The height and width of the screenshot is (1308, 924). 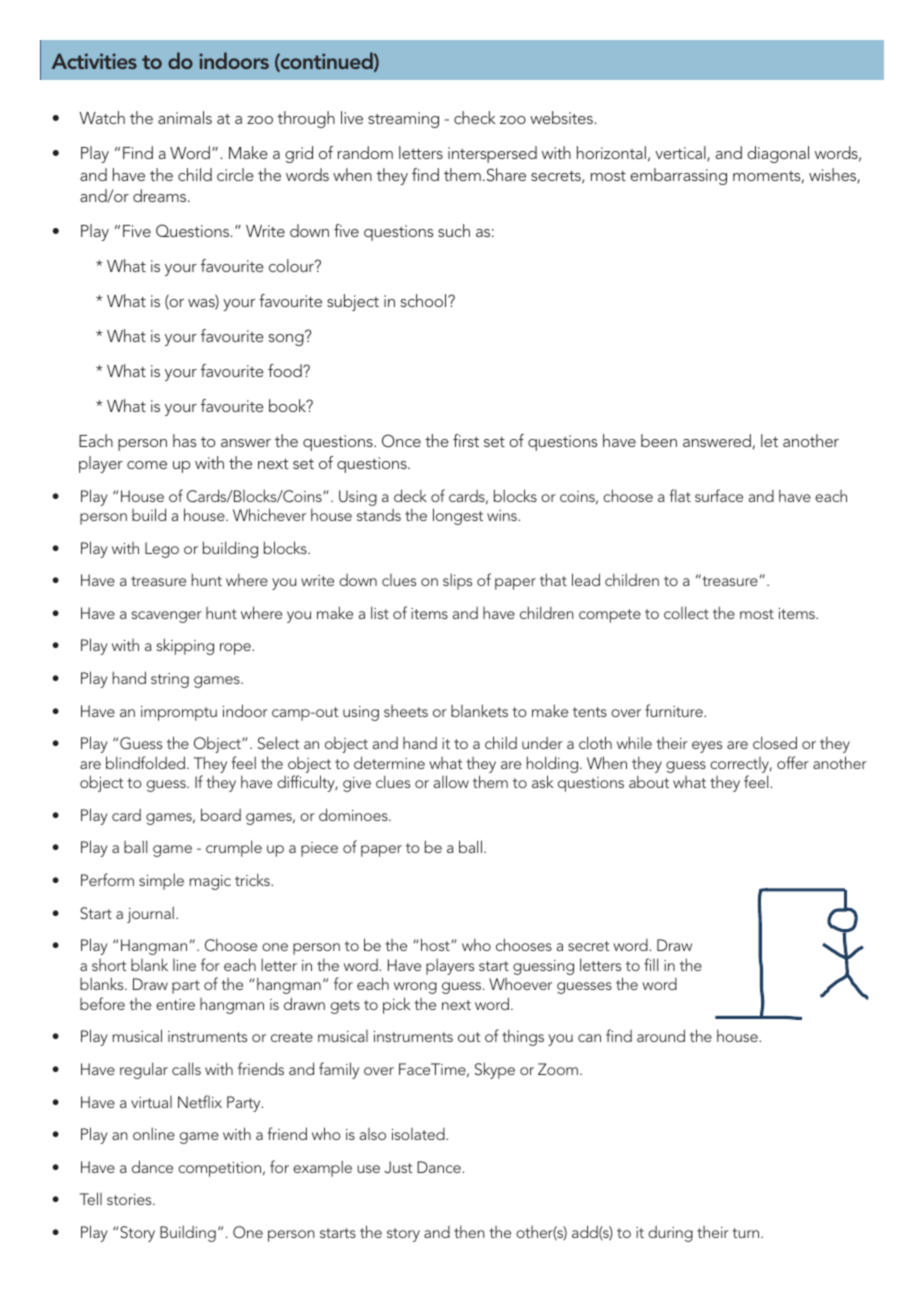 I want to click on then, so click(x=469, y=1231).
